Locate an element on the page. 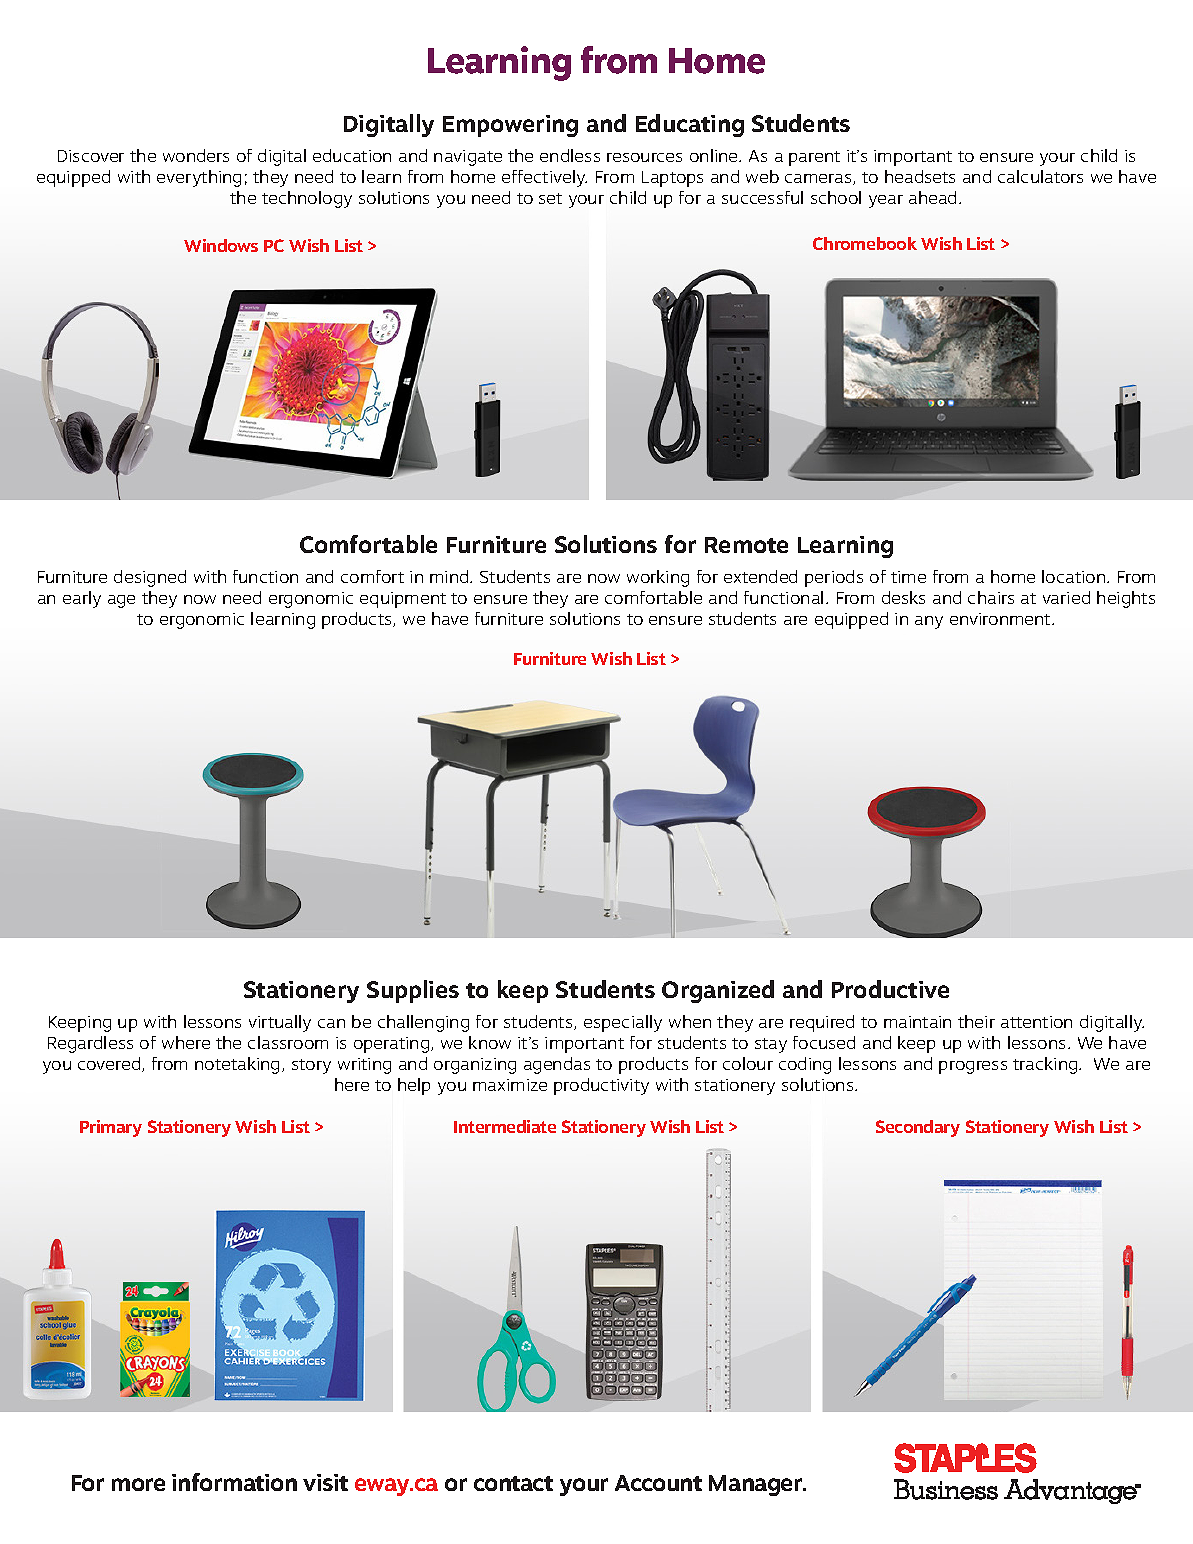  designed is located at coordinates (150, 578).
